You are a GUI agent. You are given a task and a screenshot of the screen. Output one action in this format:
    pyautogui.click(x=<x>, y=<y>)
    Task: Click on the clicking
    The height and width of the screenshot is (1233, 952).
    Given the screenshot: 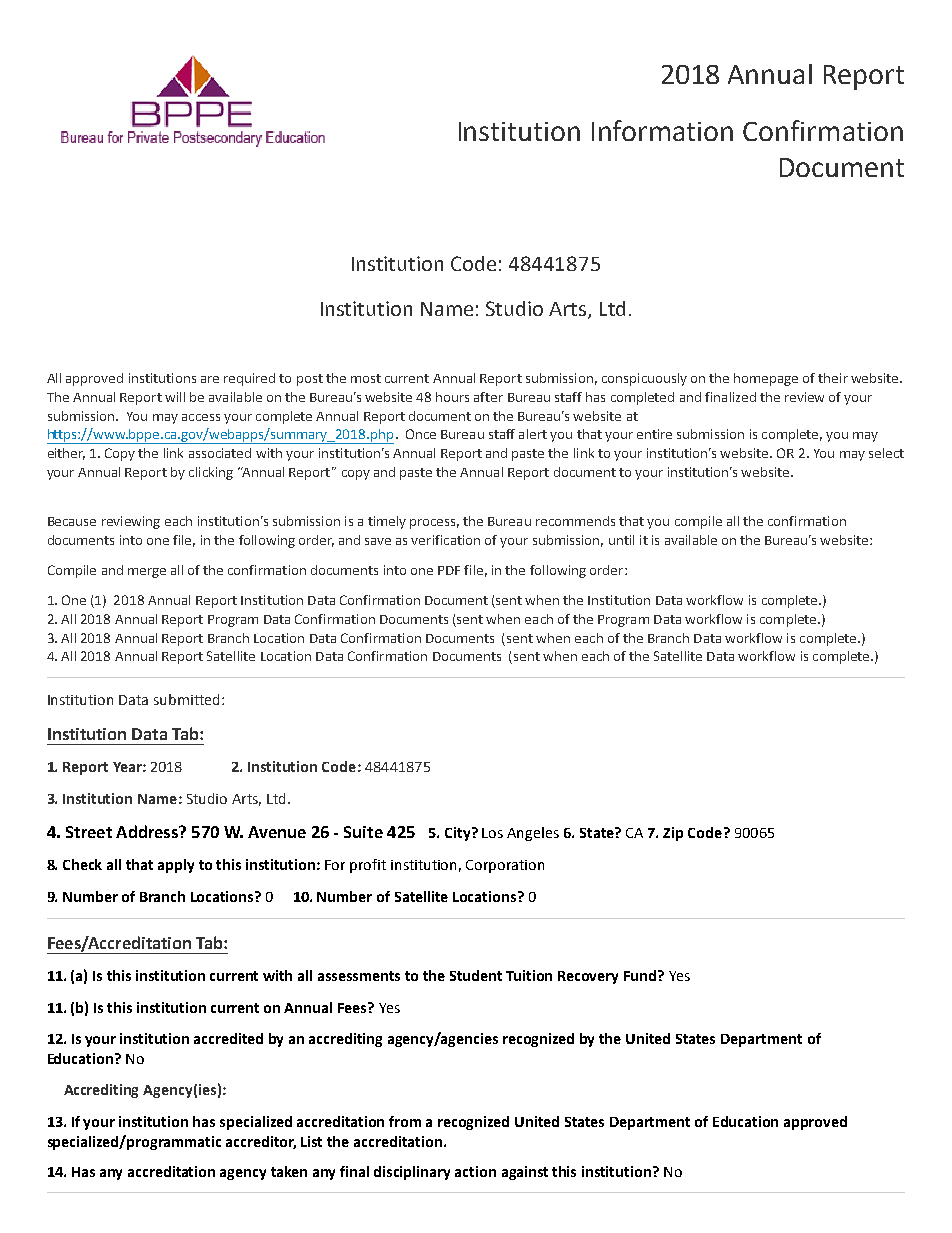 What is the action you would take?
    pyautogui.click(x=211, y=473)
